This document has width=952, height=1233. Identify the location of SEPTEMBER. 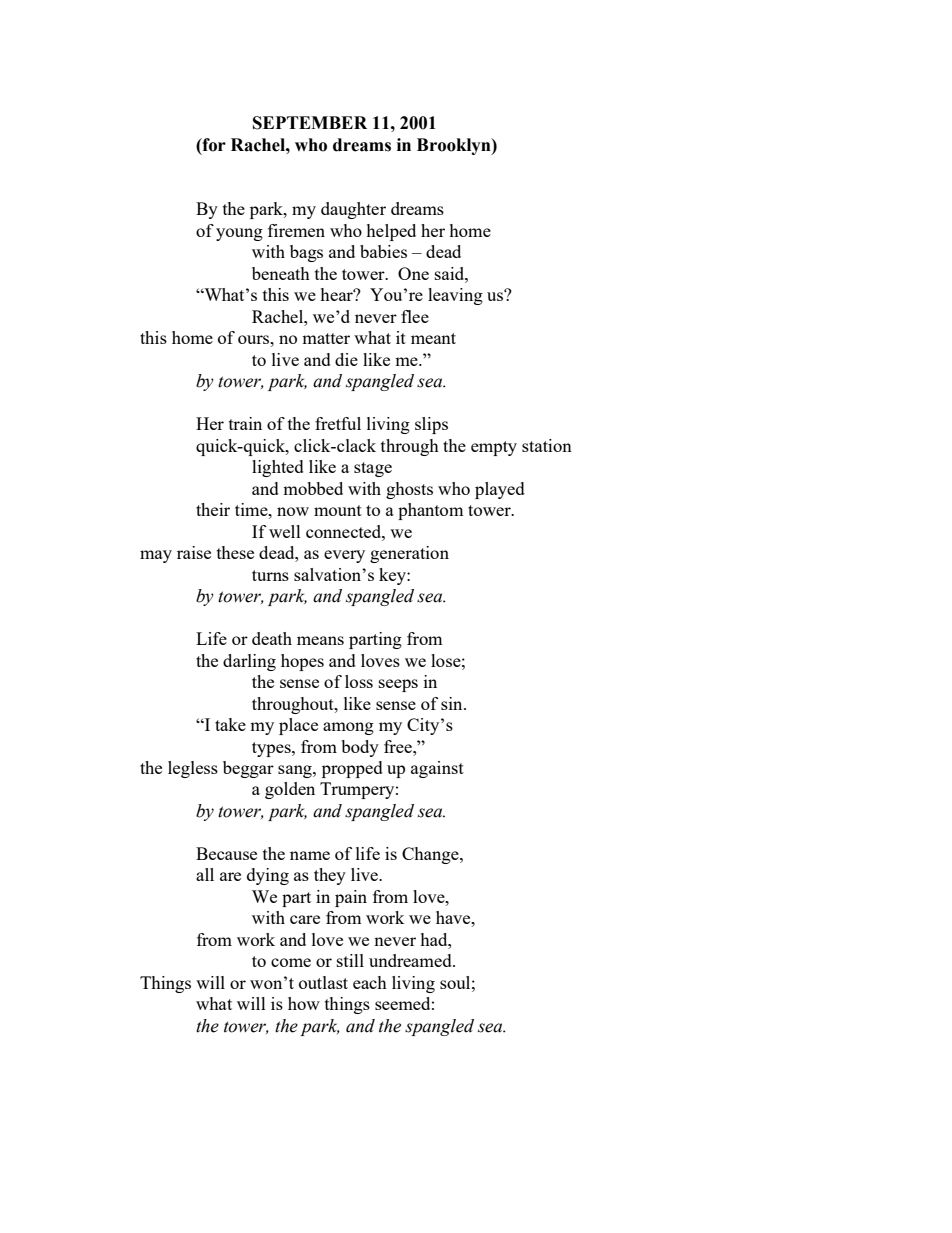
(310, 123).
